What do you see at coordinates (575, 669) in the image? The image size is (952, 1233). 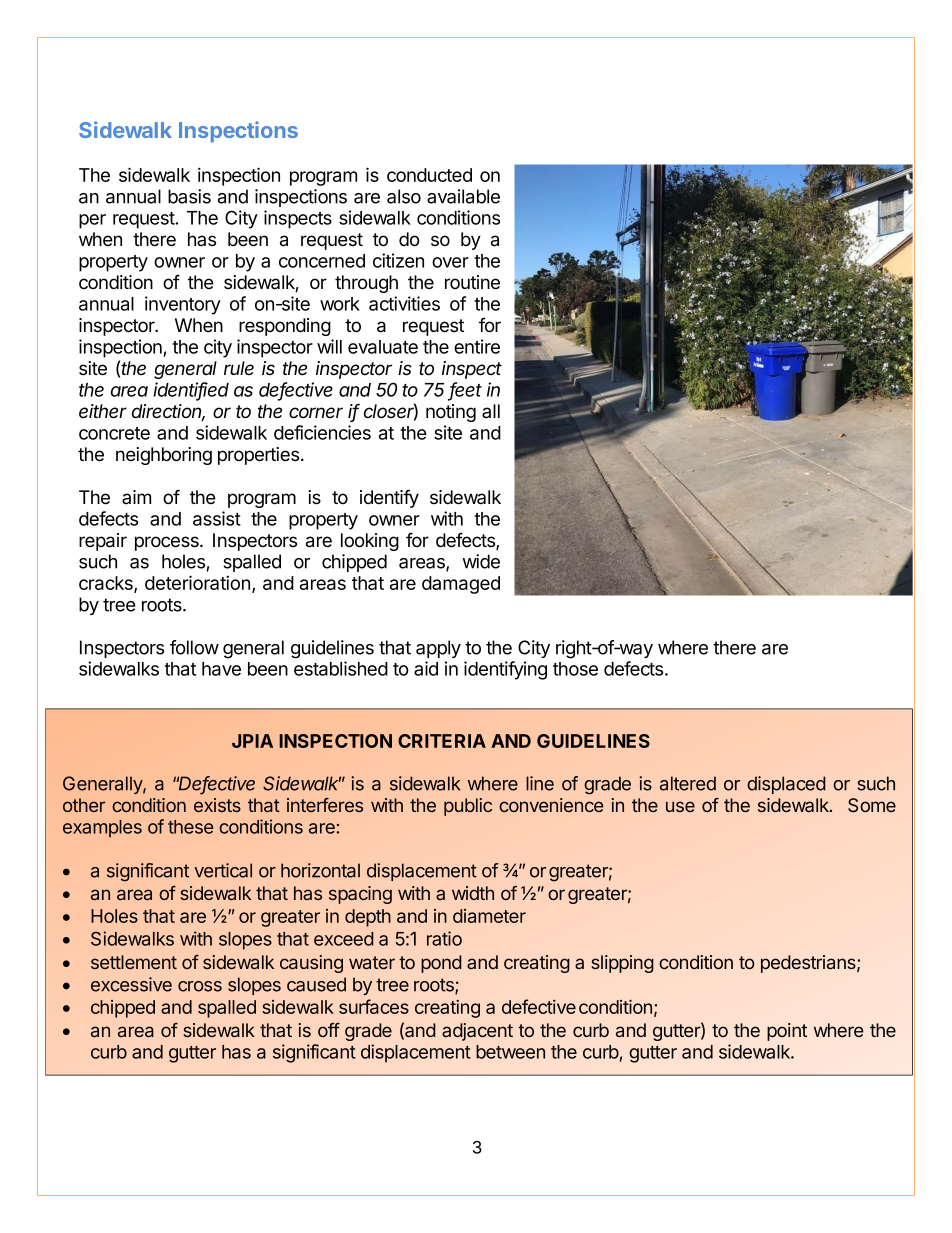 I see `those` at bounding box center [575, 669].
